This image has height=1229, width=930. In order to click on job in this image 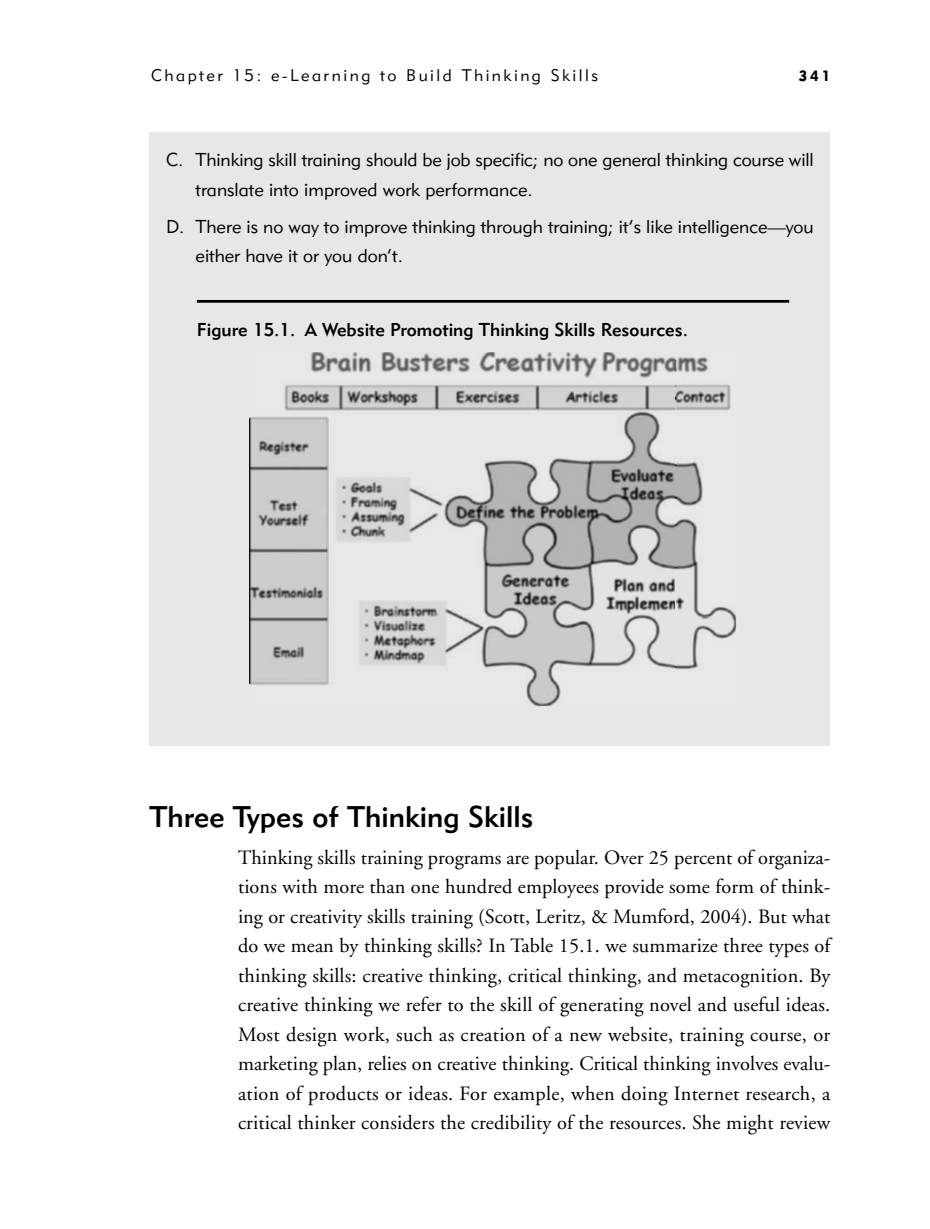, I will do `click(458, 161)`.
